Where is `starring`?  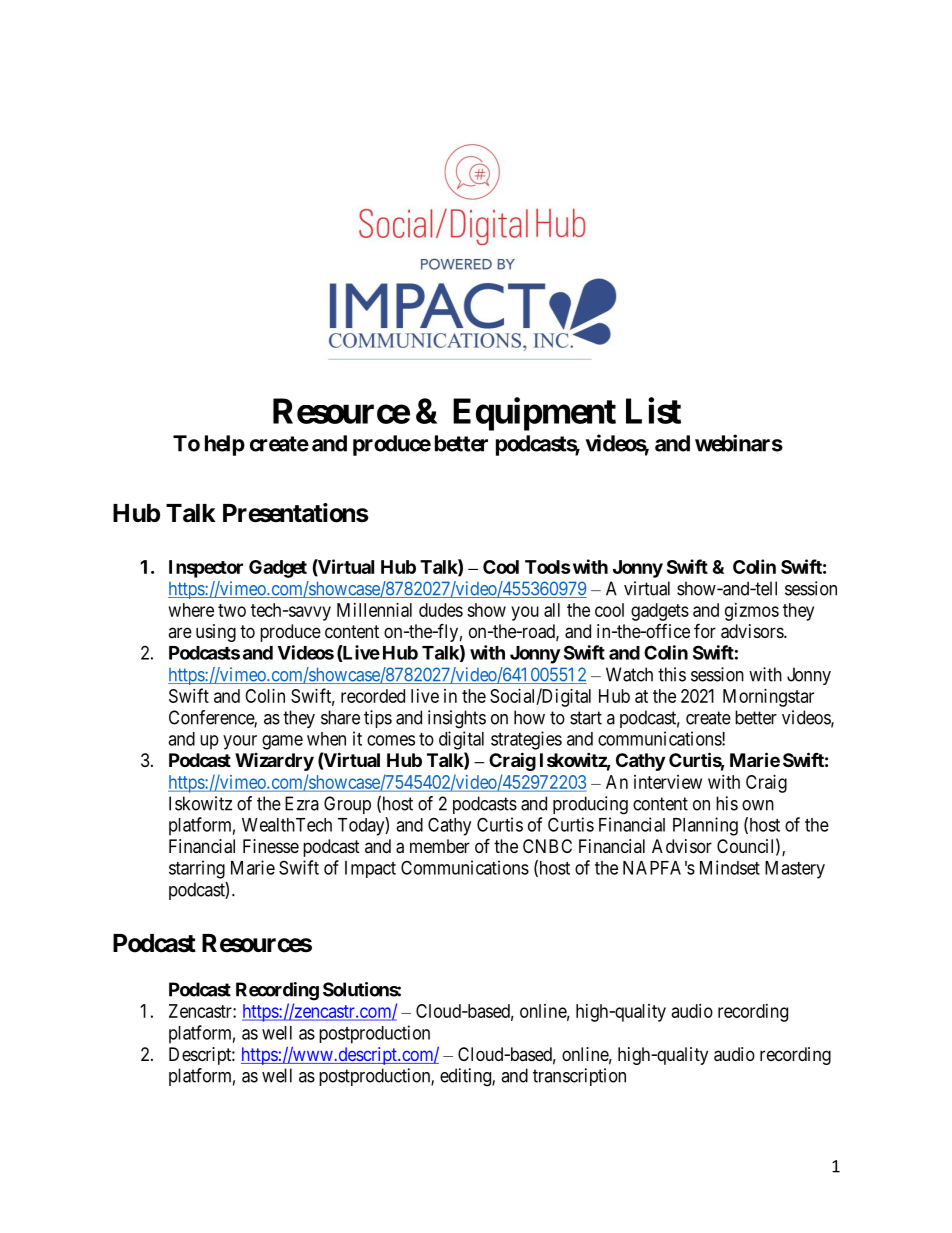 starring is located at coordinates (197, 869).
